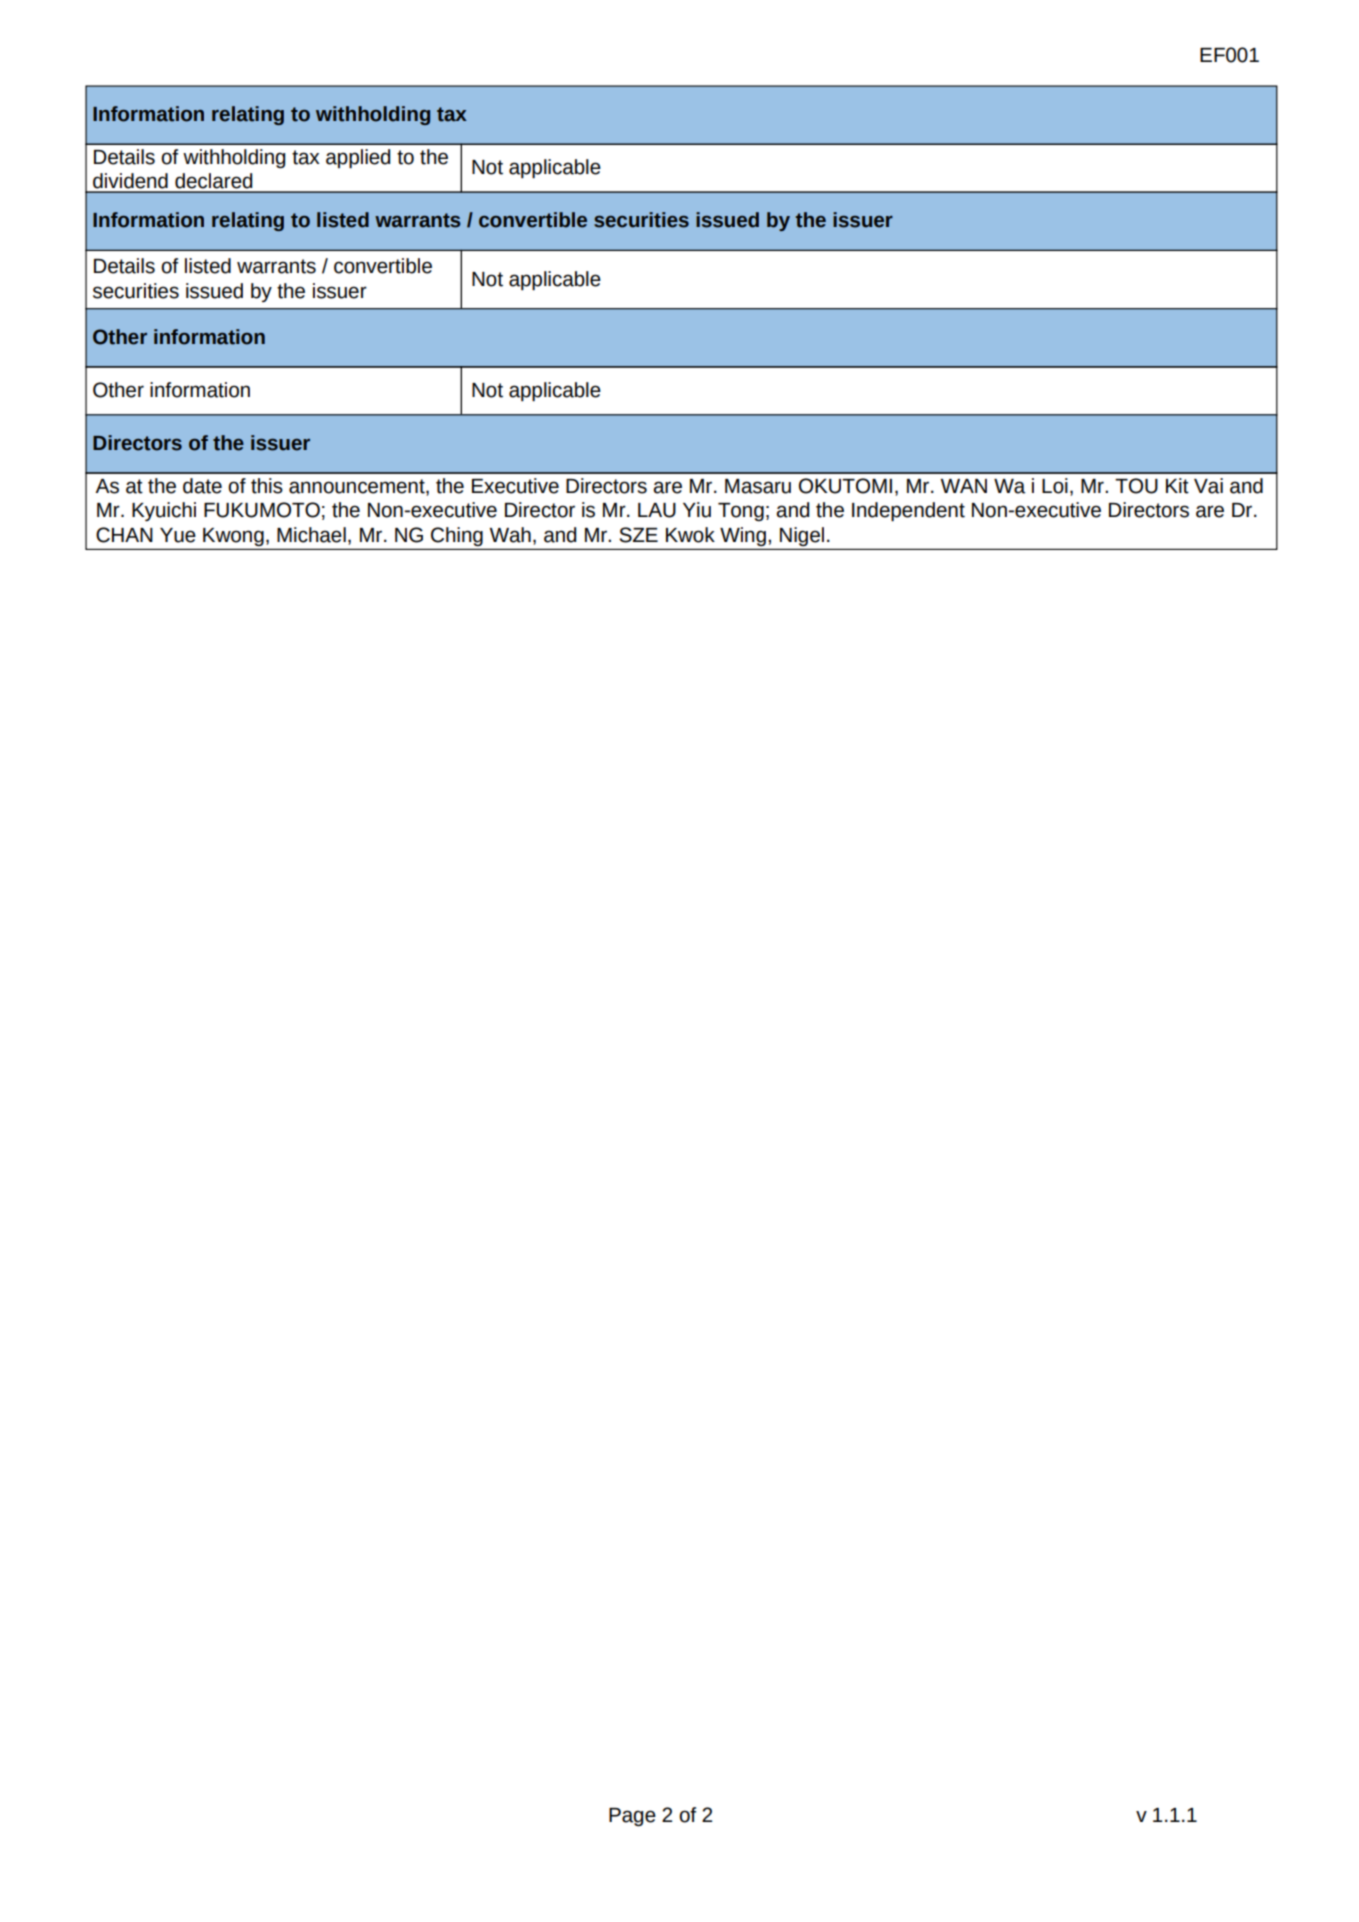 This screenshot has height=1922, width=1359. Describe the element at coordinates (632, 1817) in the screenshot. I see `Page` at that location.
